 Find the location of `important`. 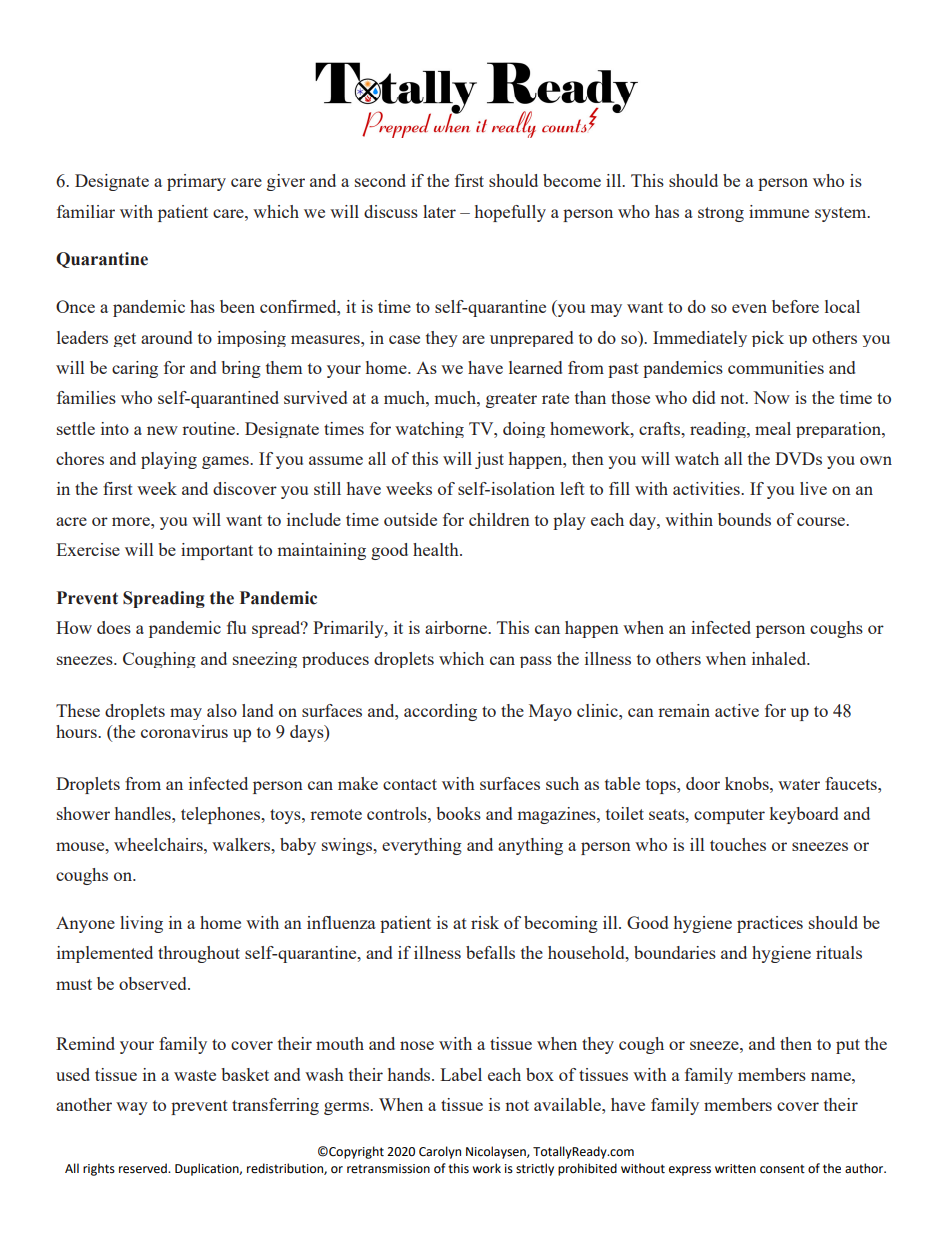

important is located at coordinates (217, 551).
